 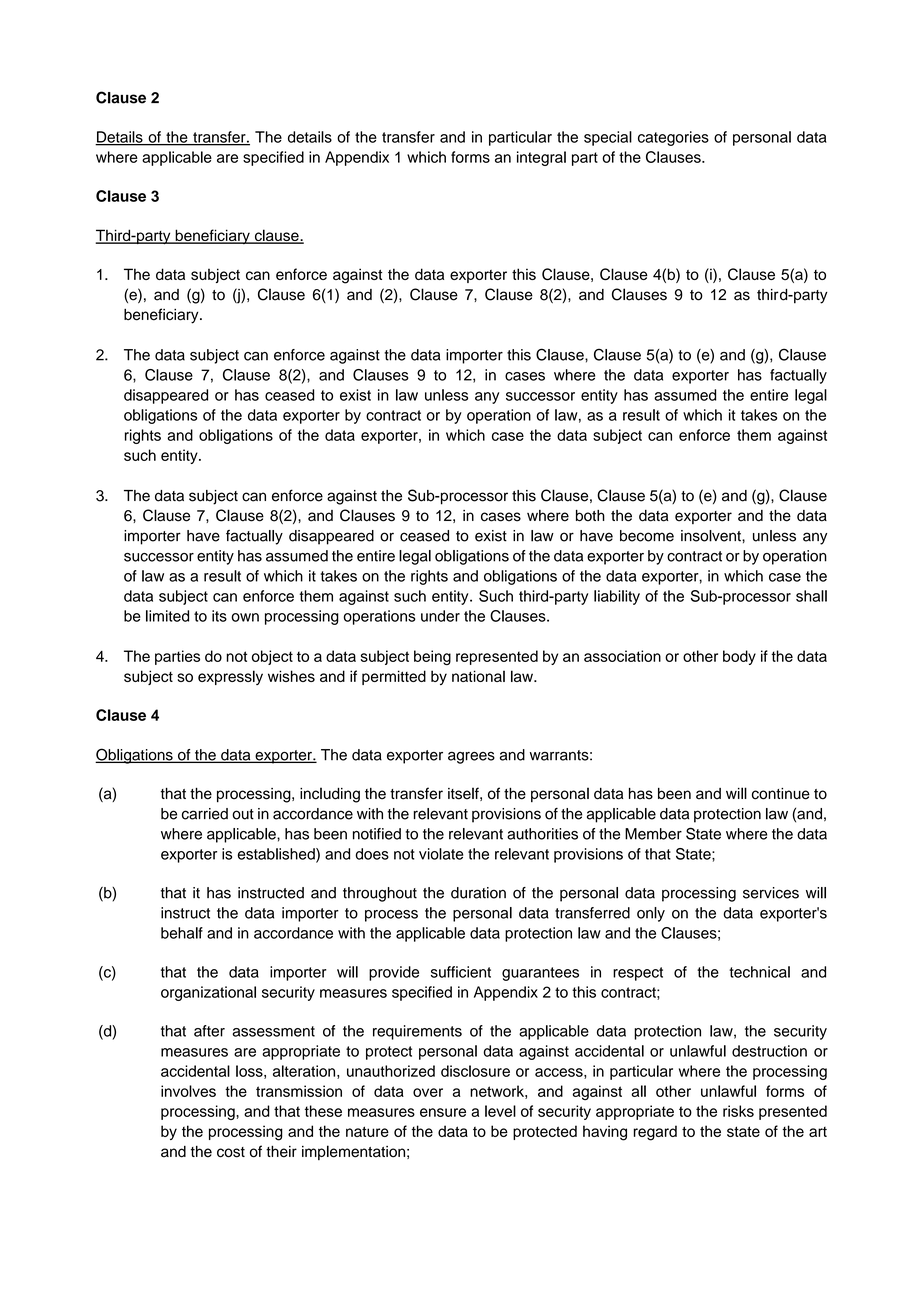 I want to click on integral, so click(x=541, y=158).
